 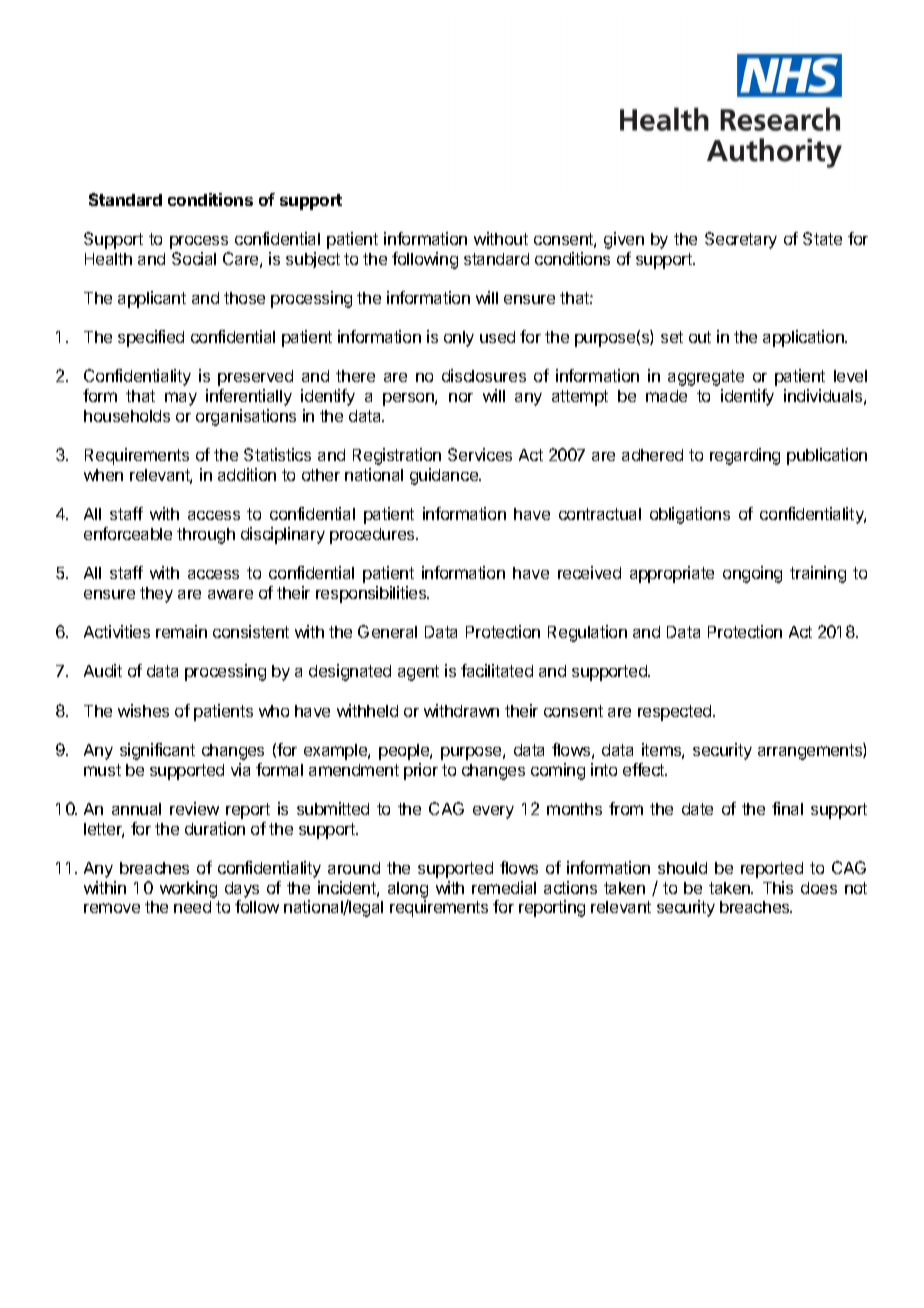 I want to click on Secretary, so click(x=741, y=240).
